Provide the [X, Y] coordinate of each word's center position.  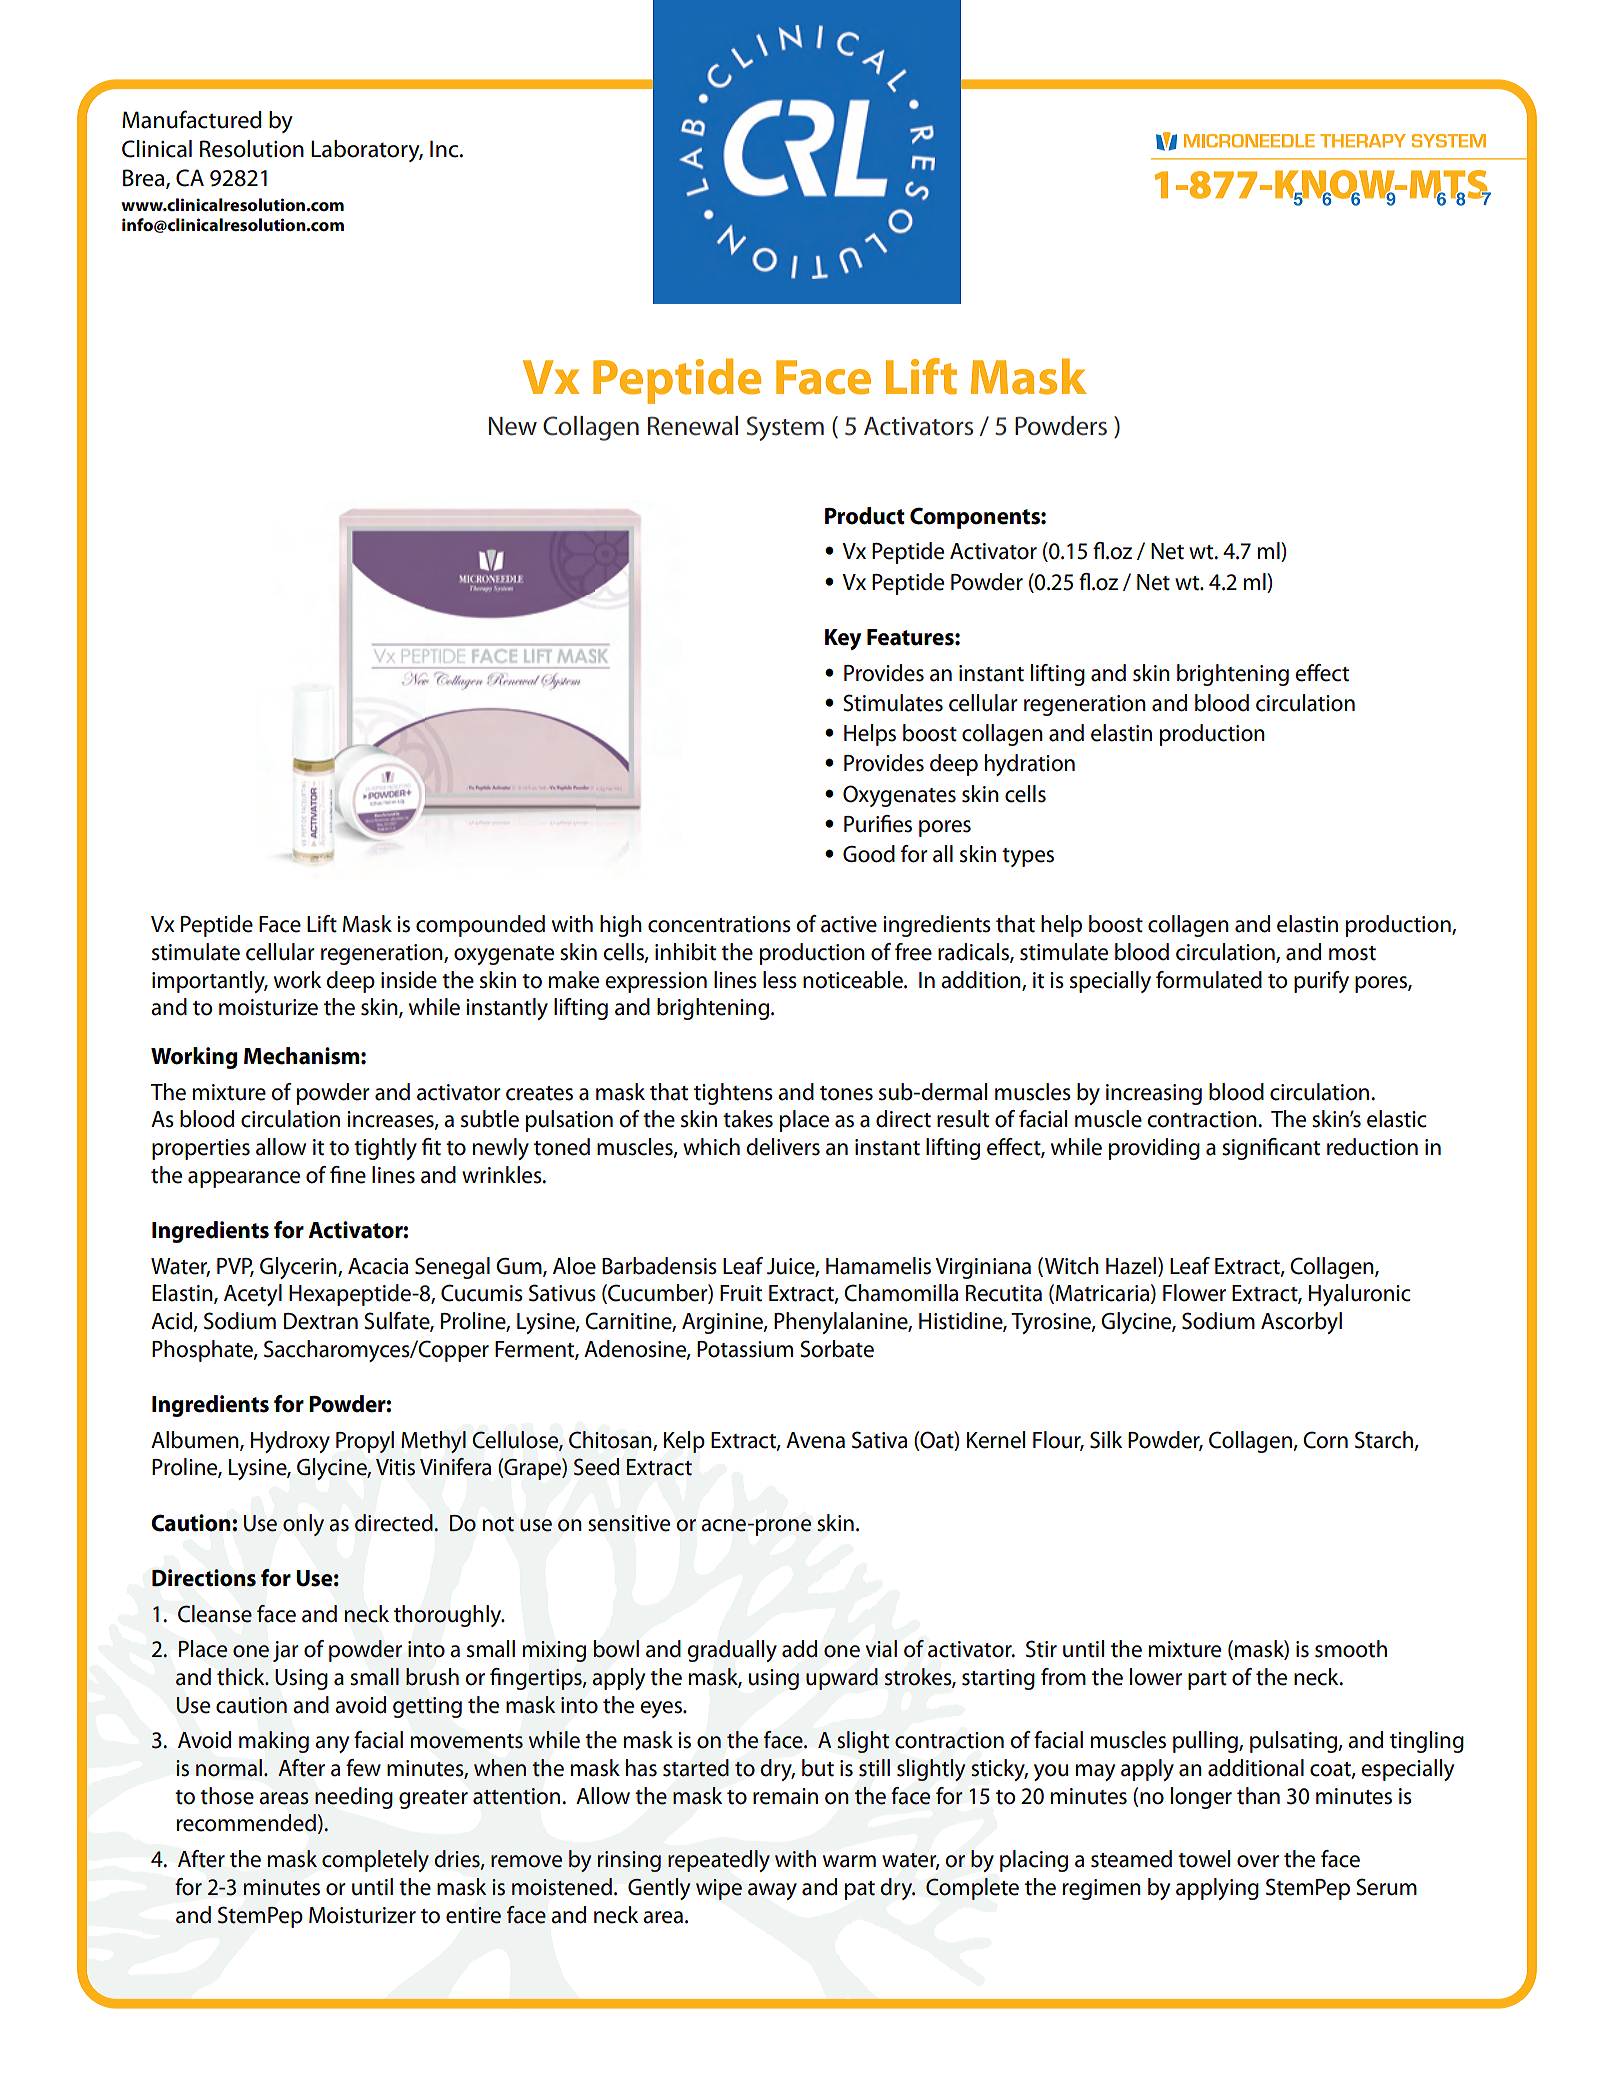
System [785, 428]
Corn [1325, 1440]
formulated [1209, 980]
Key [843, 639]
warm [849, 1861]
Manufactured [192, 119]
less [780, 980]
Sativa [879, 1440]
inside [409, 980]
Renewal [693, 426]
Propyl [365, 1442]
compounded [480, 926]
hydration [1030, 765]
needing [354, 1798]
